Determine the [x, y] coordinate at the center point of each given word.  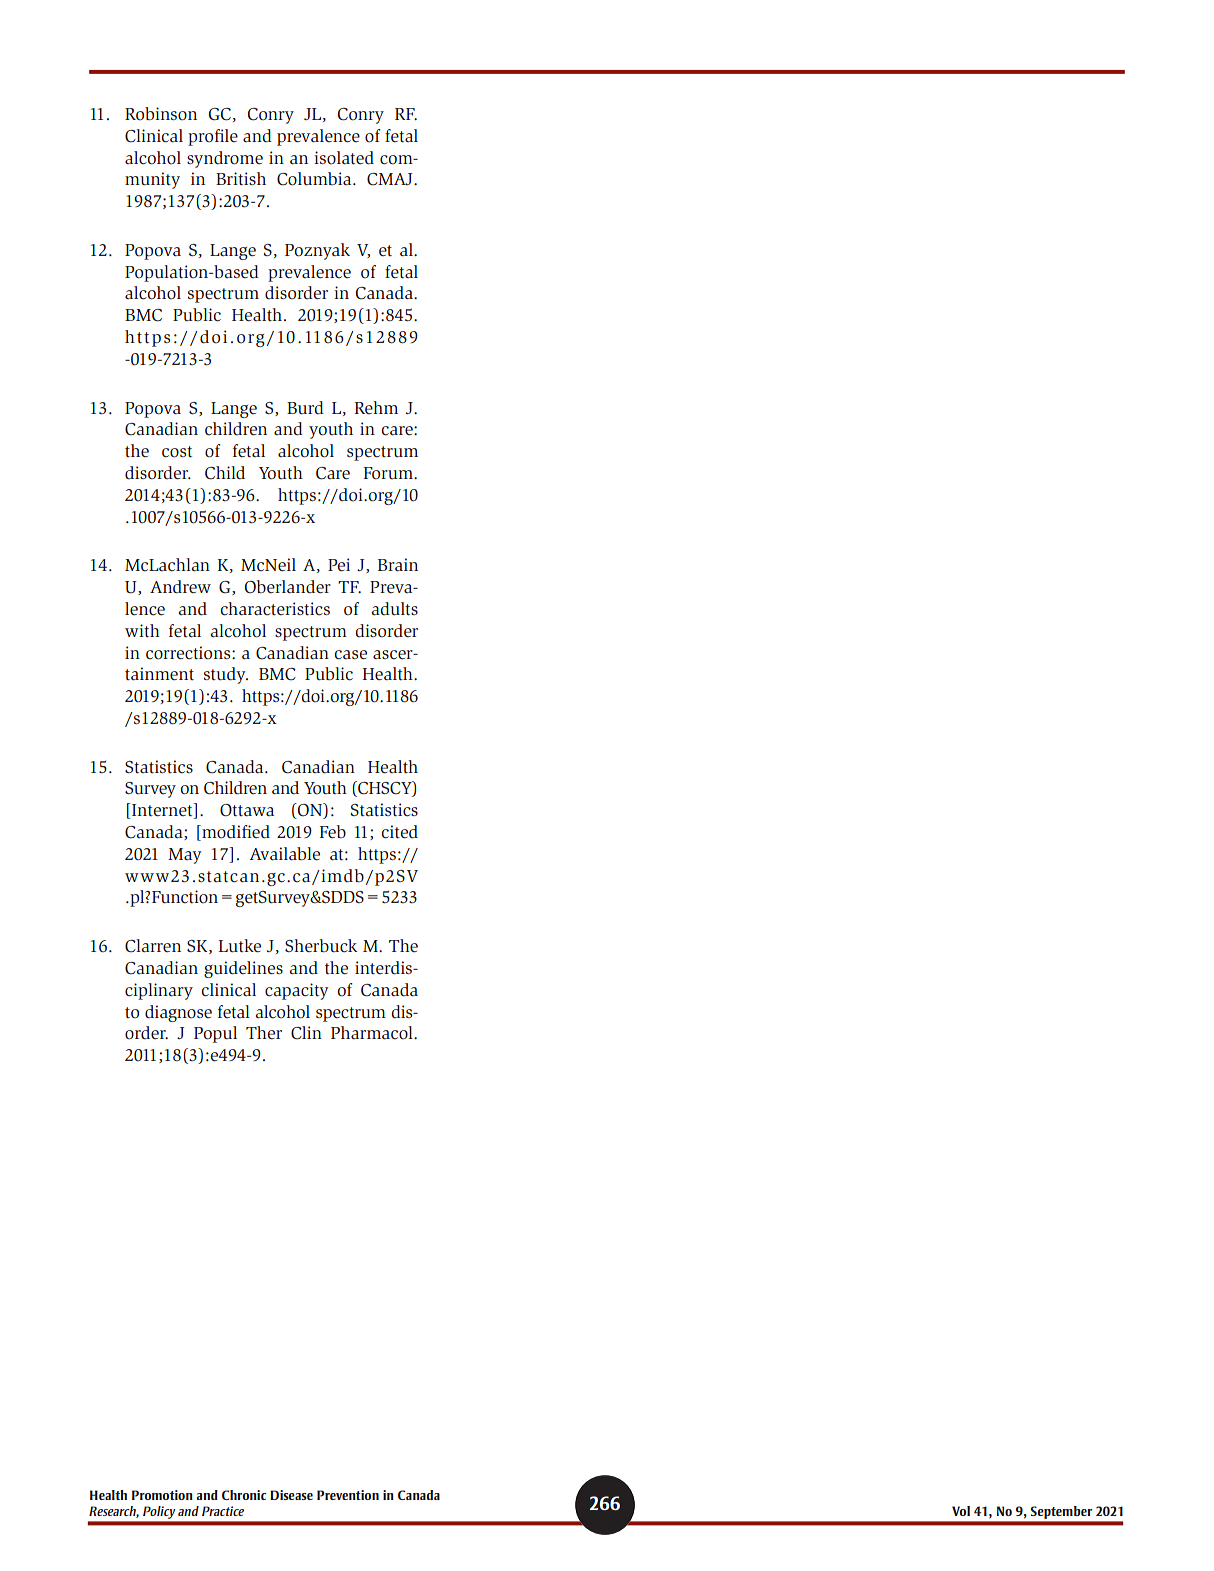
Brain [398, 565]
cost [177, 452]
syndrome [225, 159]
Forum [389, 473]
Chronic [244, 1495]
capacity [296, 991]
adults [394, 609]
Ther [264, 1033]
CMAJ [391, 179]
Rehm [376, 407]
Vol [961, 1511]
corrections [189, 653]
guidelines [243, 969]
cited [399, 832]
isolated [344, 158]
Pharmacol [373, 1033]
